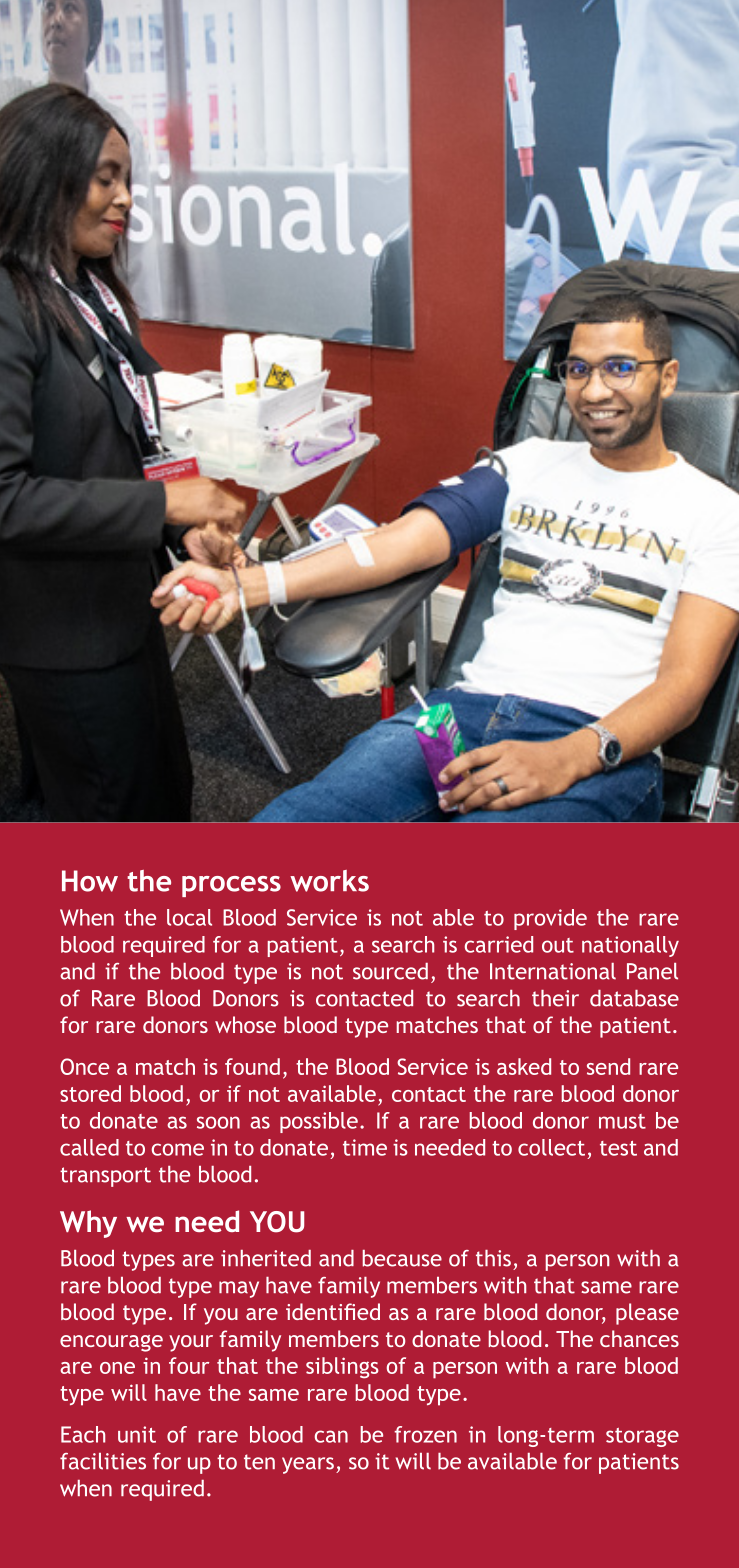 The width and height of the image is (739, 1568). What do you see at coordinates (608, 1066) in the image?
I see `send` at bounding box center [608, 1066].
